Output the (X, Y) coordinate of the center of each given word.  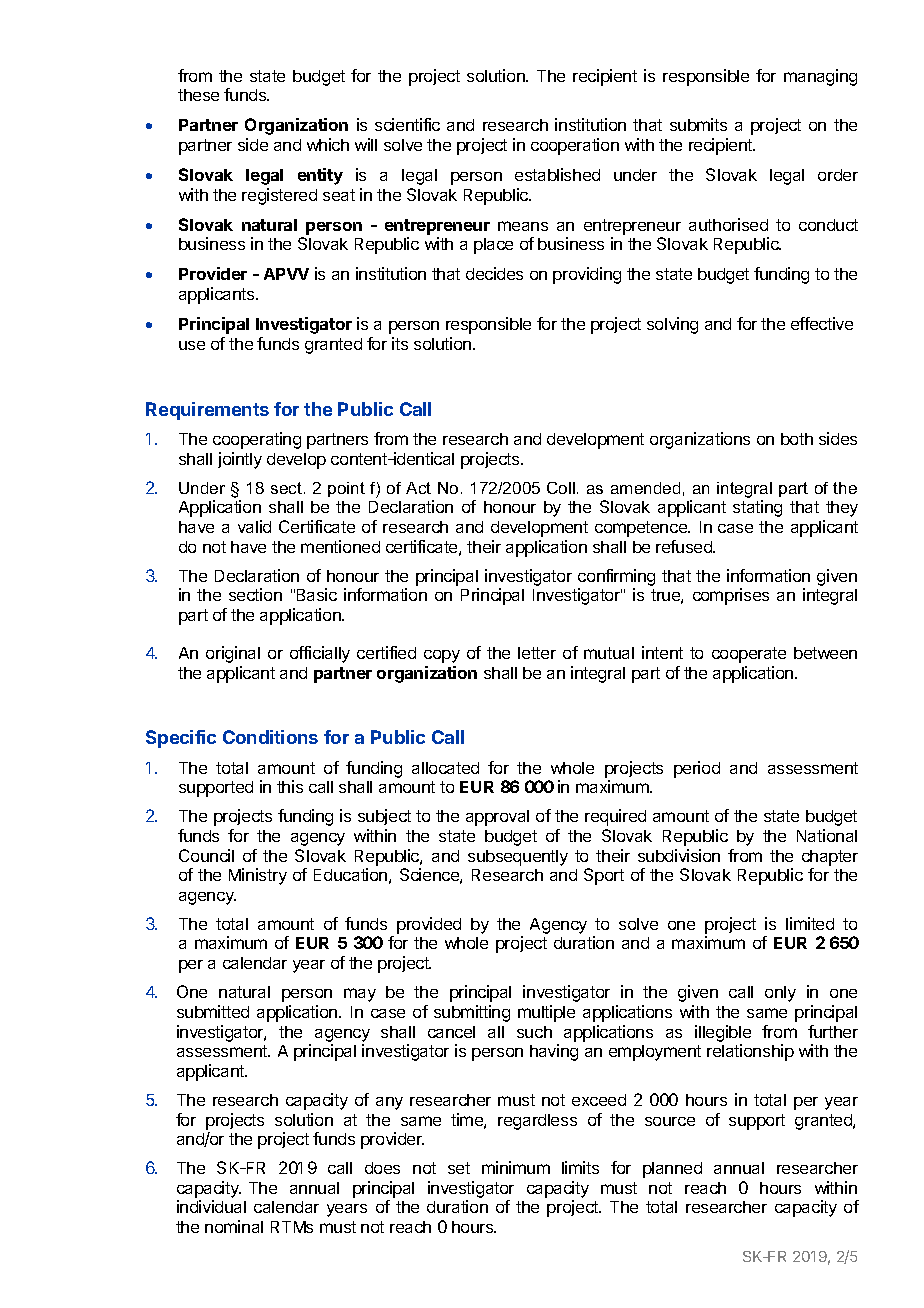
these (198, 95)
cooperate (749, 655)
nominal (234, 1226)
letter (537, 653)
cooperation (575, 146)
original (233, 654)
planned (672, 1170)
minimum (516, 1167)
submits (698, 124)
